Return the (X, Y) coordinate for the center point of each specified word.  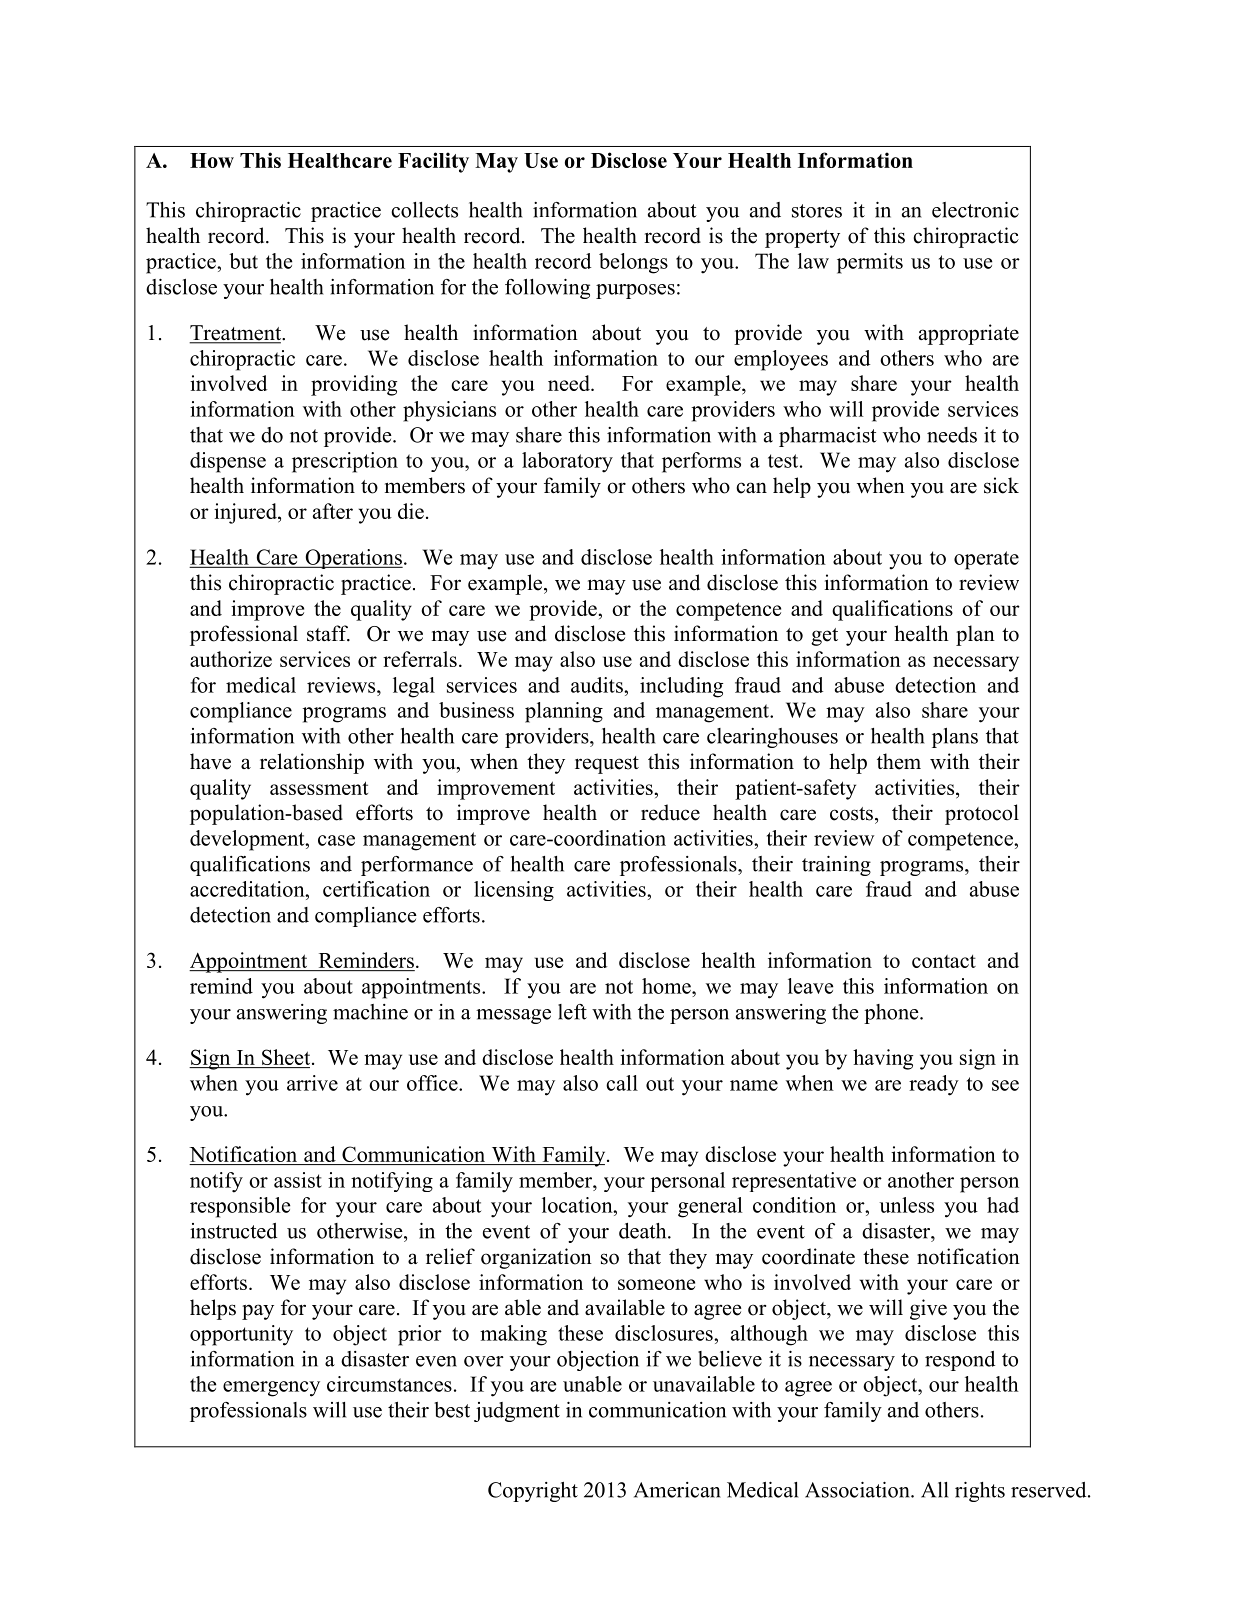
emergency (271, 1389)
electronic (975, 210)
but (243, 261)
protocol (982, 814)
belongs (633, 263)
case (336, 840)
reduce (670, 812)
